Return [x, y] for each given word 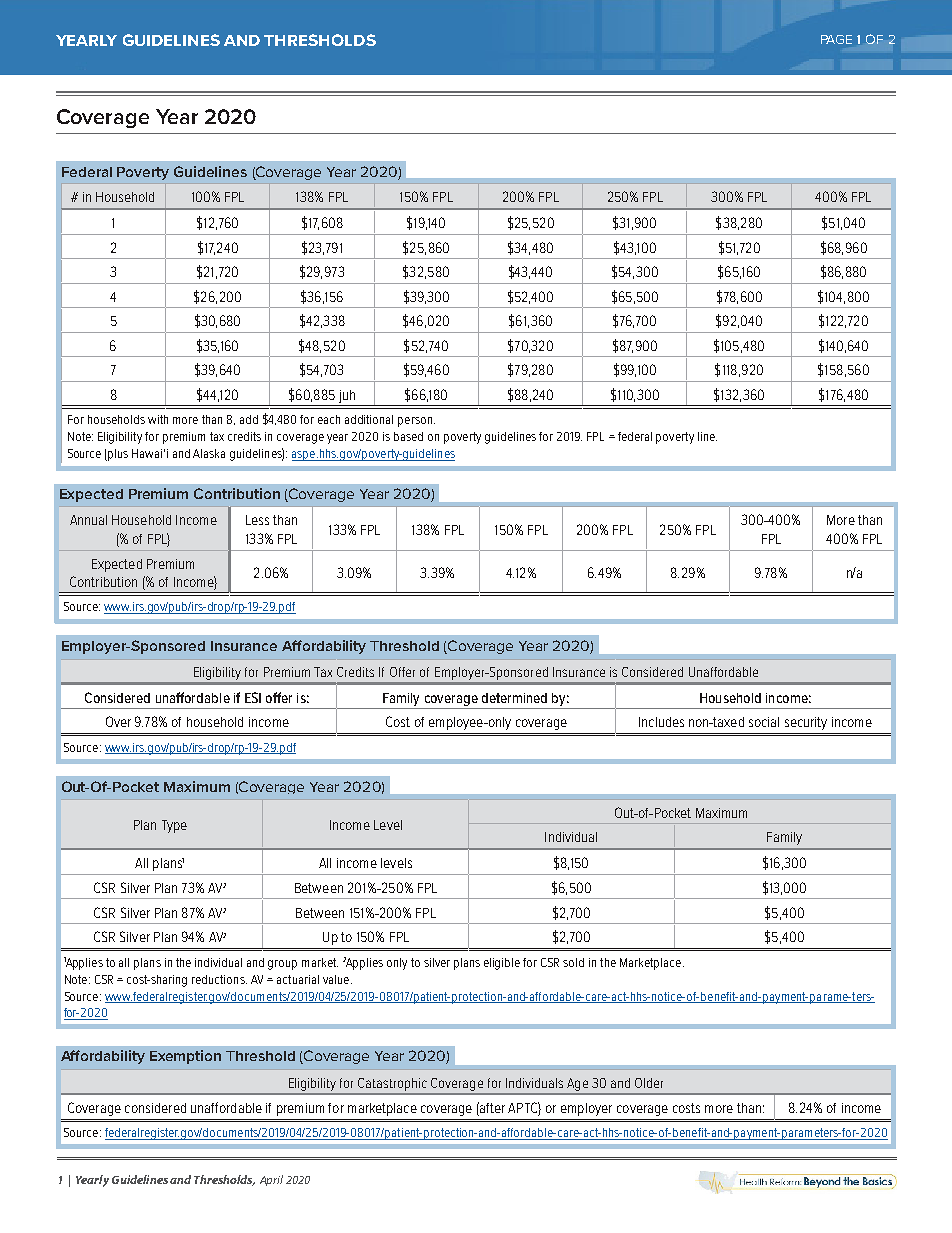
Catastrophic [392, 1084]
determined [514, 698]
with [158, 419]
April [271, 1180]
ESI [253, 697]
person [415, 422]
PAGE [836, 39]
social [764, 722]
